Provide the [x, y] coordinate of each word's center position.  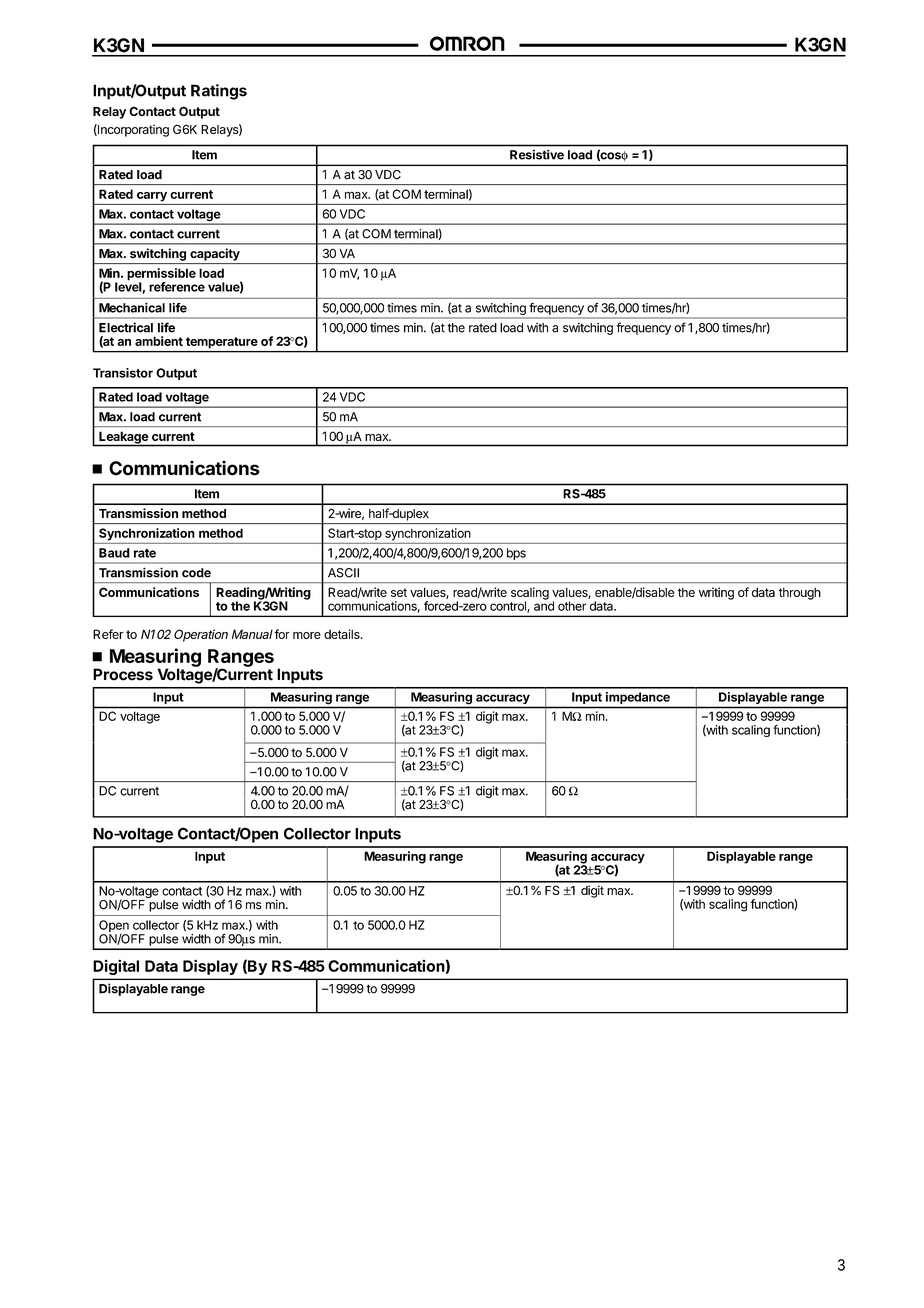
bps [516, 554]
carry [152, 197]
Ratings [219, 92]
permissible [161, 275]
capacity [215, 254]
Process [123, 674]
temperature [222, 342]
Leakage [123, 438]
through [799, 593]
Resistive [537, 154]
